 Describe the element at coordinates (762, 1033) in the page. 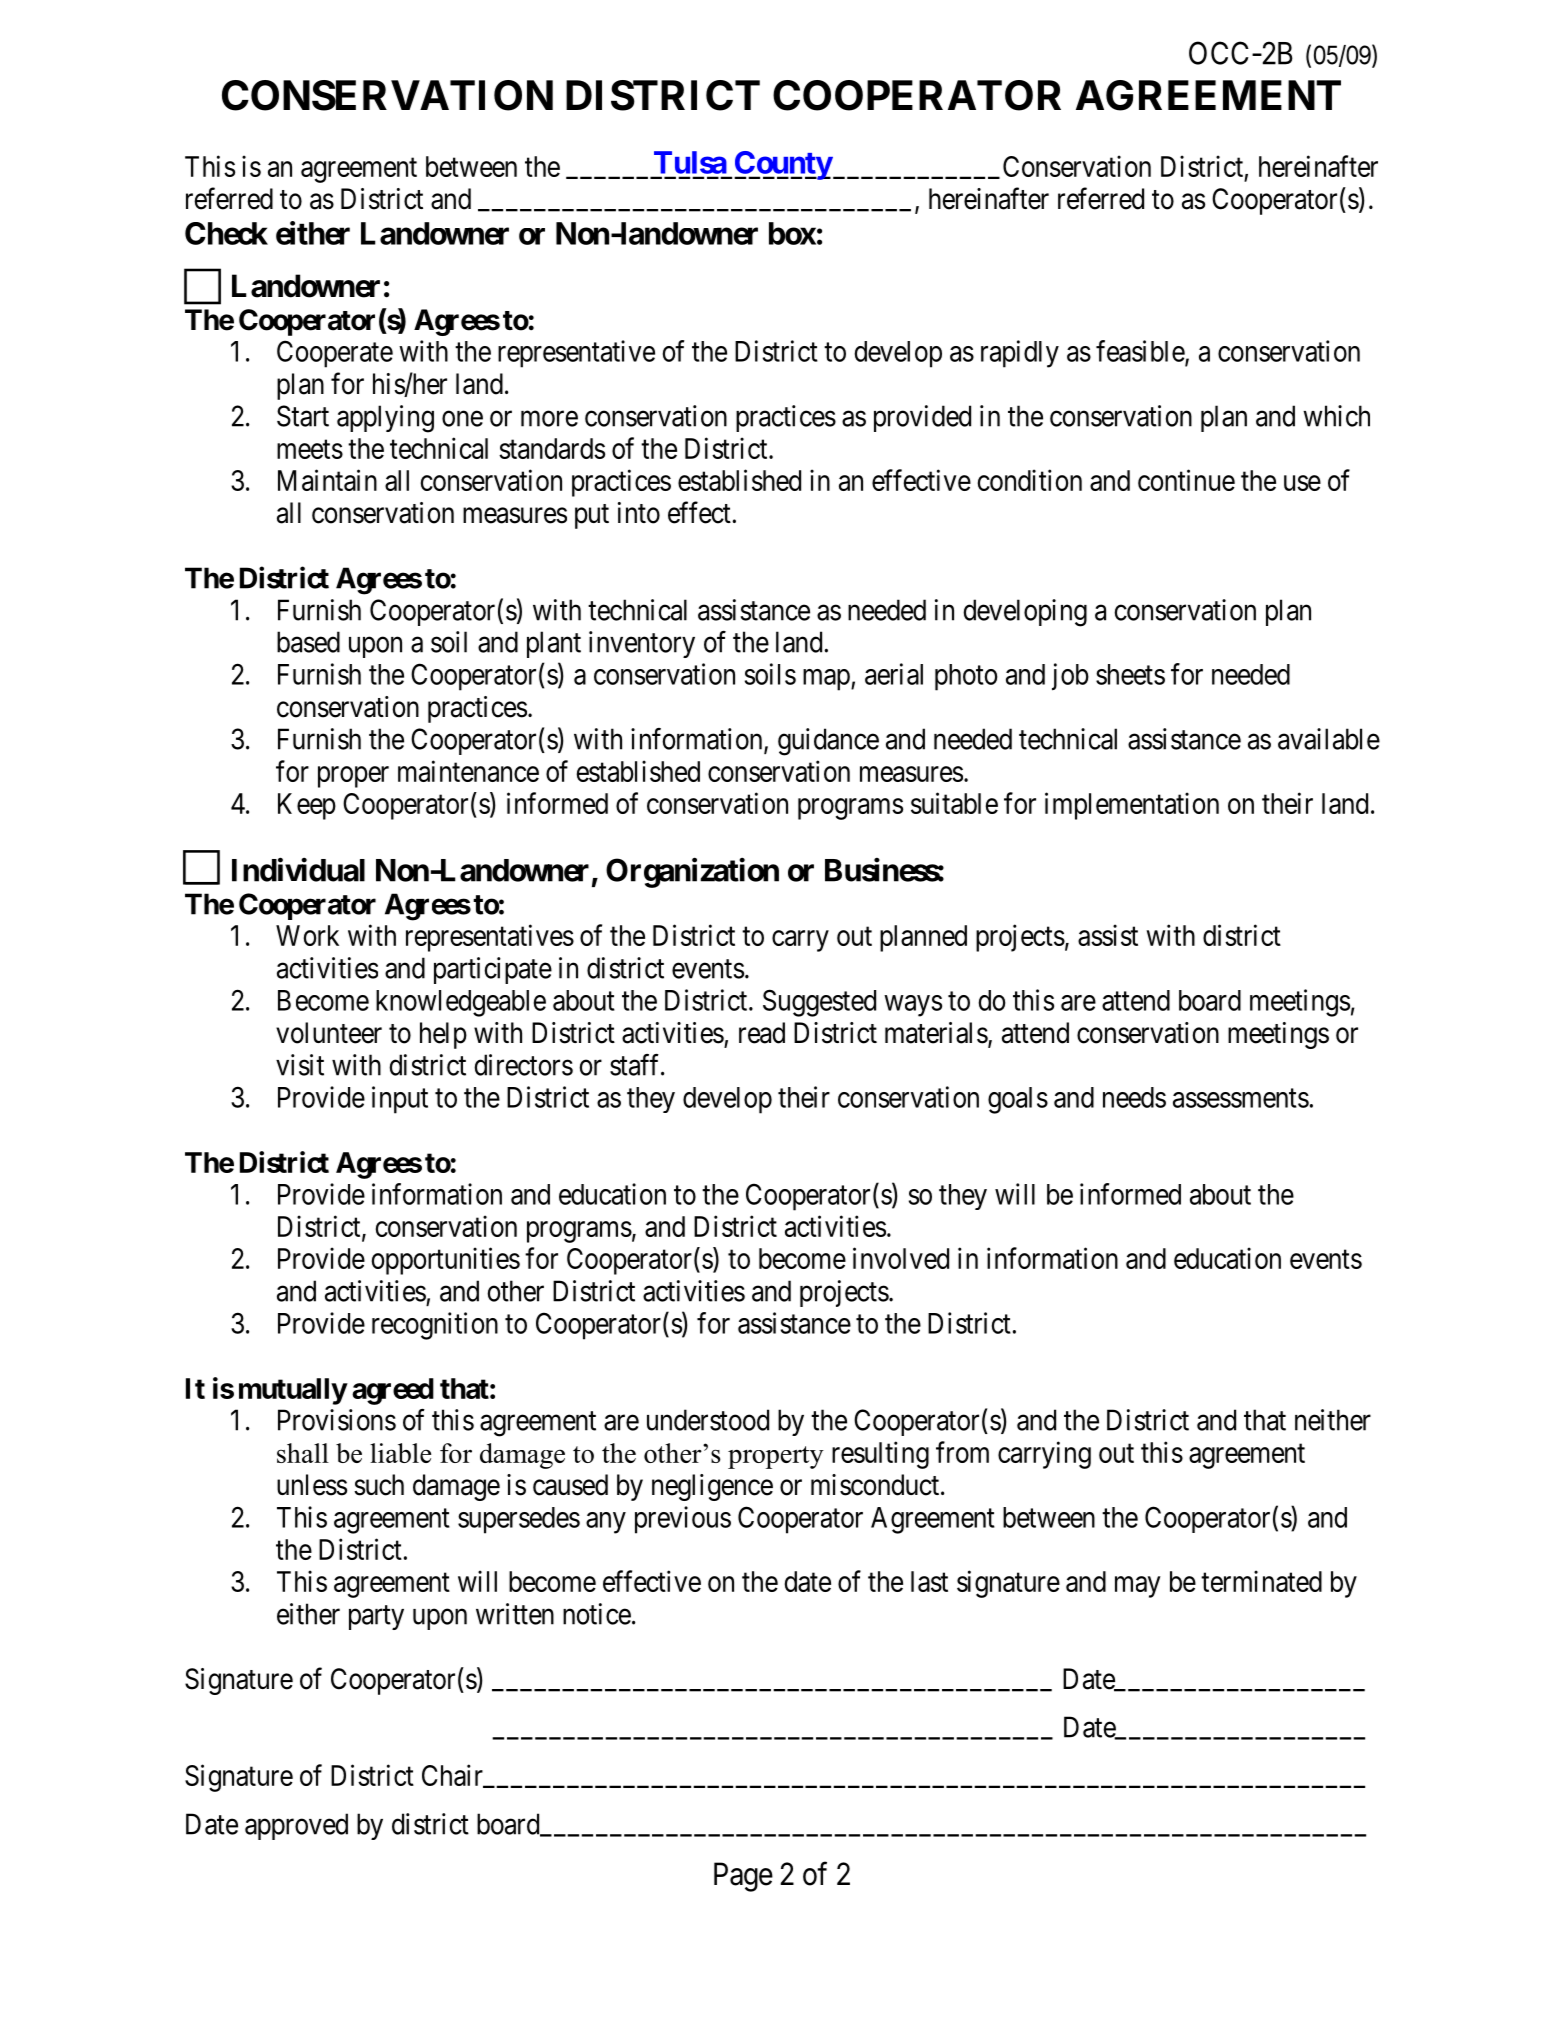

I see `read` at that location.
